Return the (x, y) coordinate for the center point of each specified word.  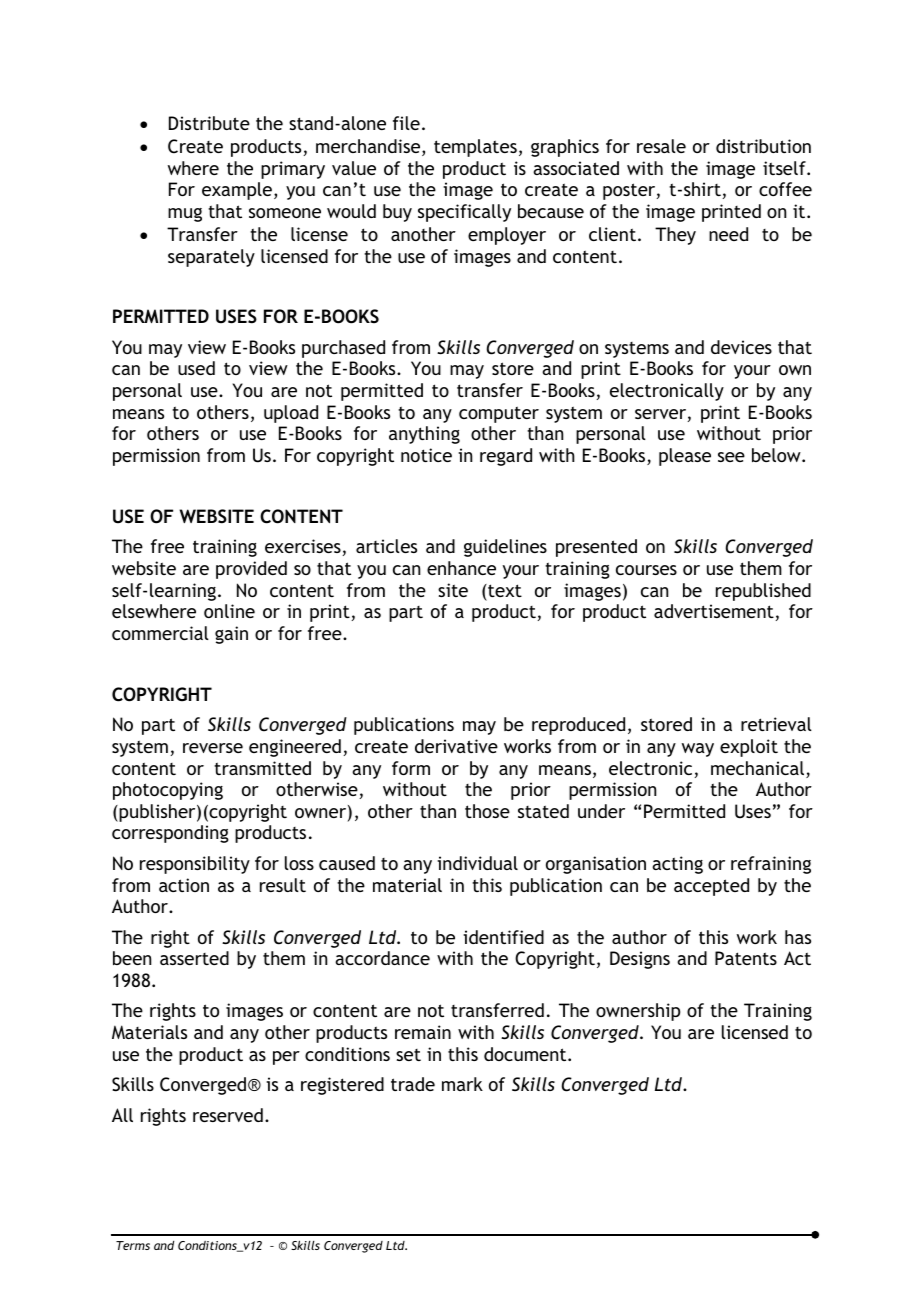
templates (475, 148)
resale (661, 146)
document (526, 1054)
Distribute (209, 123)
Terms (133, 1245)
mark (462, 1084)
